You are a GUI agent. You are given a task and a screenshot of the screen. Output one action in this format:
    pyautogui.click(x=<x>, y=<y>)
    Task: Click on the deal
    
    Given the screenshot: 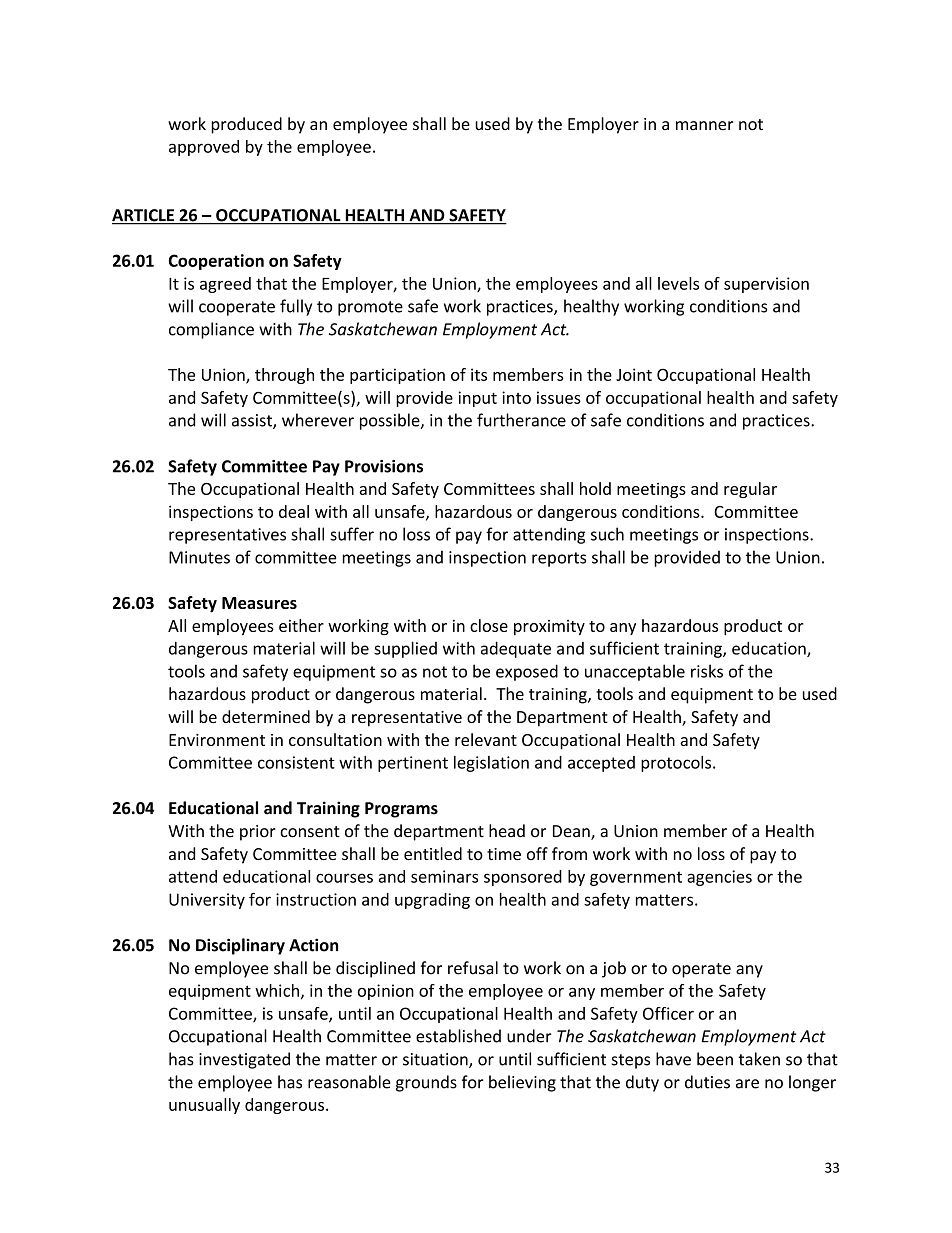 What is the action you would take?
    pyautogui.click(x=294, y=511)
